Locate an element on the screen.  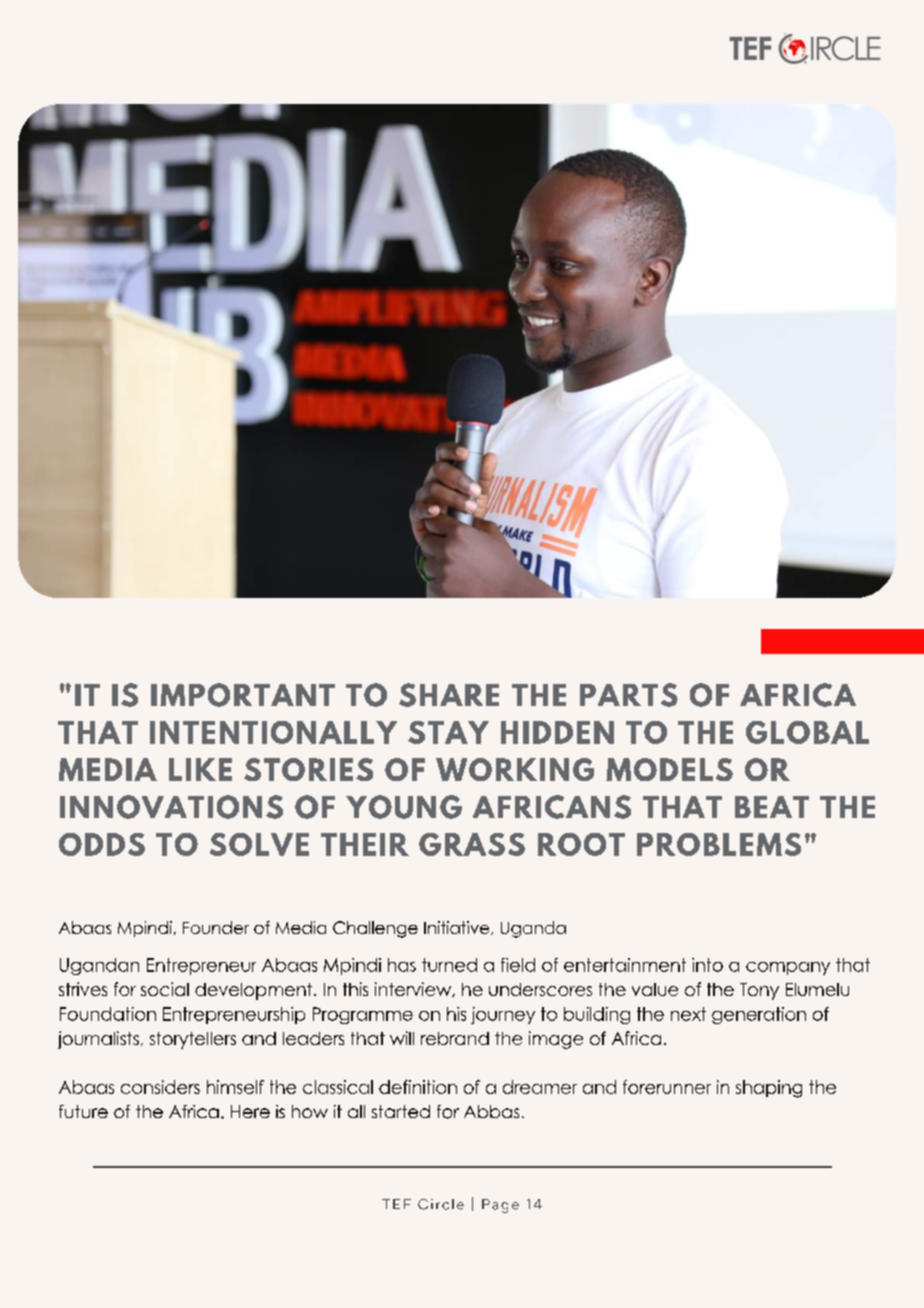
SHARE is located at coordinates (449, 695).
